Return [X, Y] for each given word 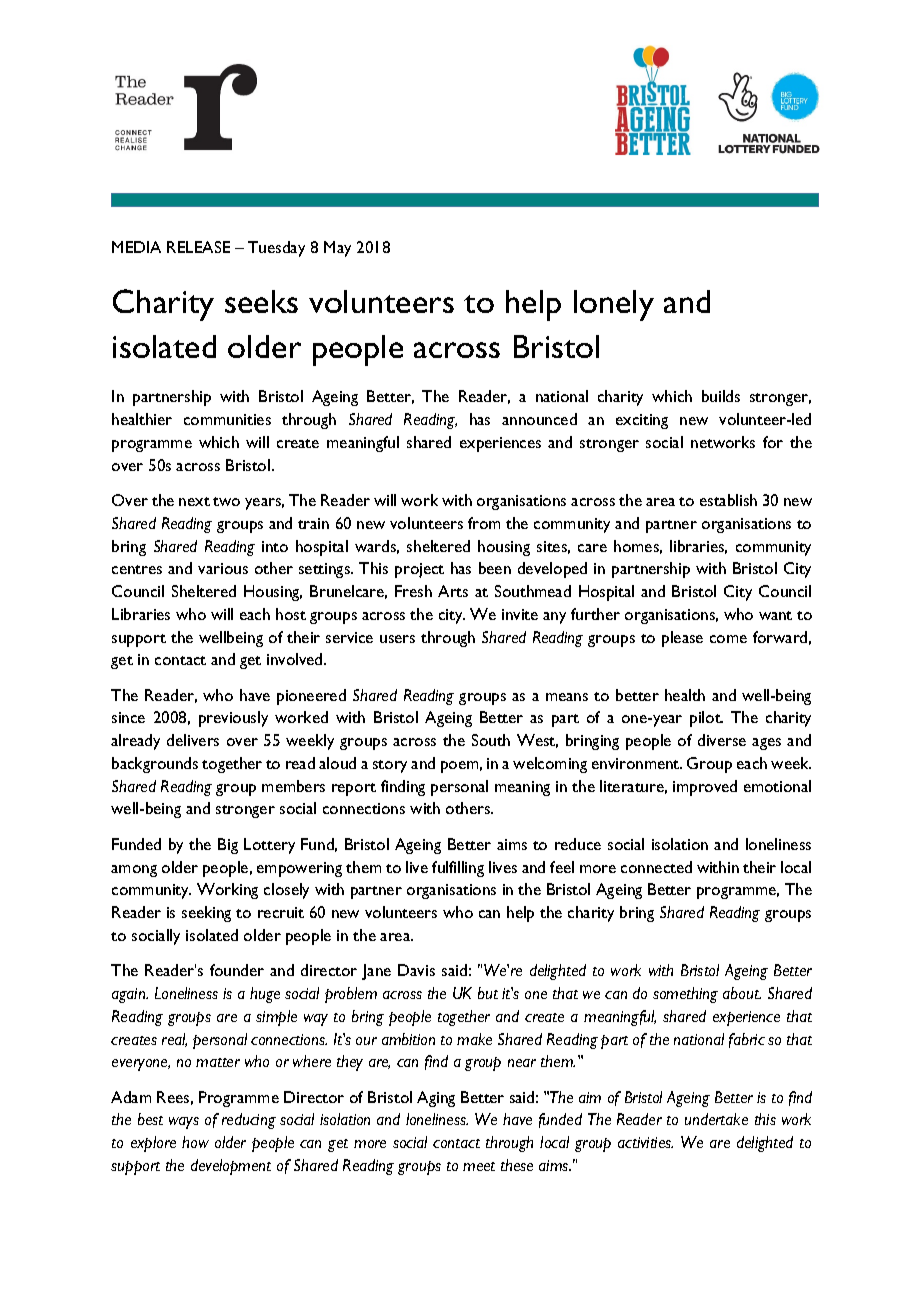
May [337, 249]
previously [233, 719]
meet [479, 1166]
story [390, 766]
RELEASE [198, 247]
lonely [614, 305]
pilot [706, 719]
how [195, 1142]
